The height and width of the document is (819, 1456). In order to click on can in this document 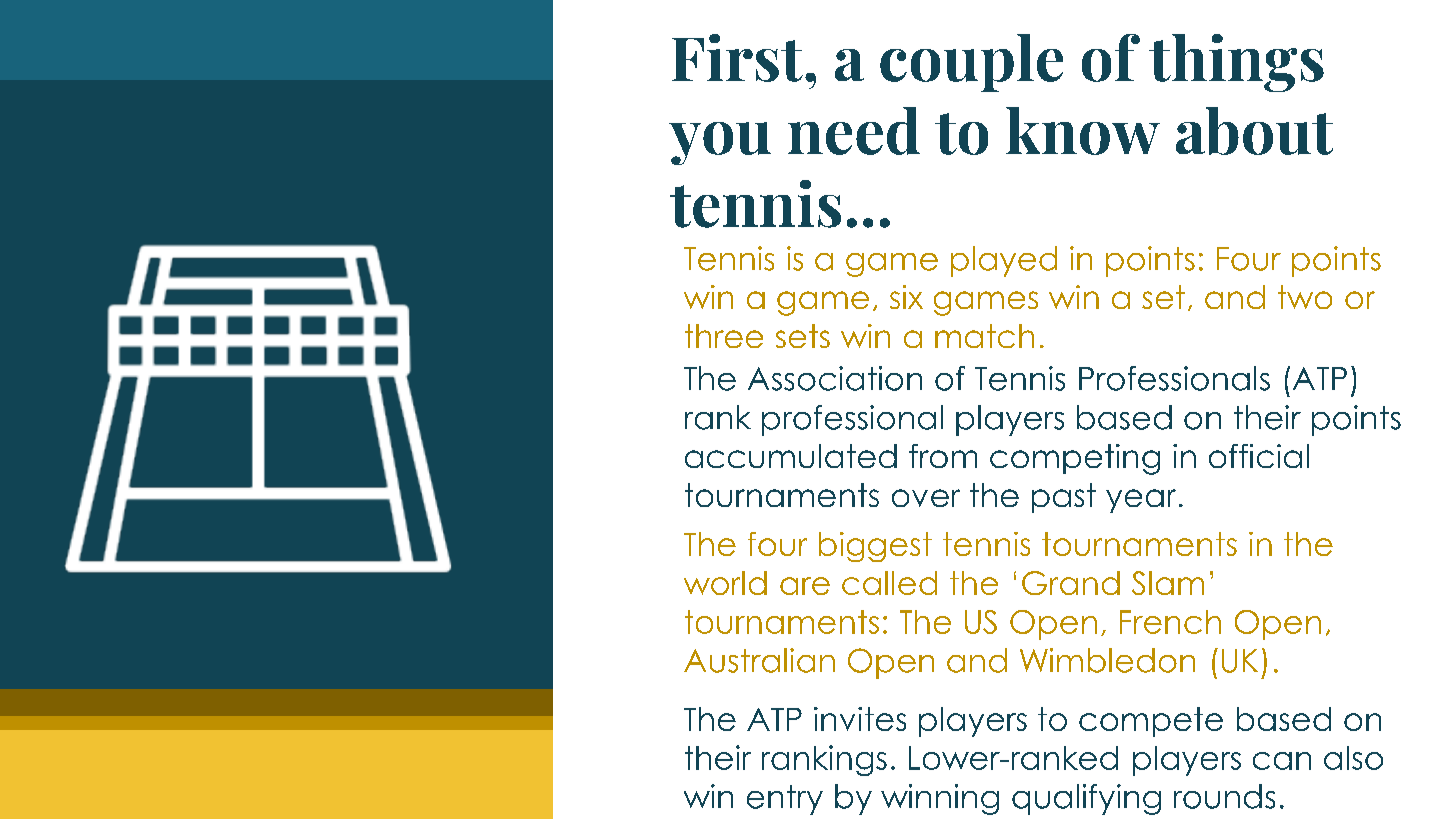, I will do `click(1282, 761)`.
